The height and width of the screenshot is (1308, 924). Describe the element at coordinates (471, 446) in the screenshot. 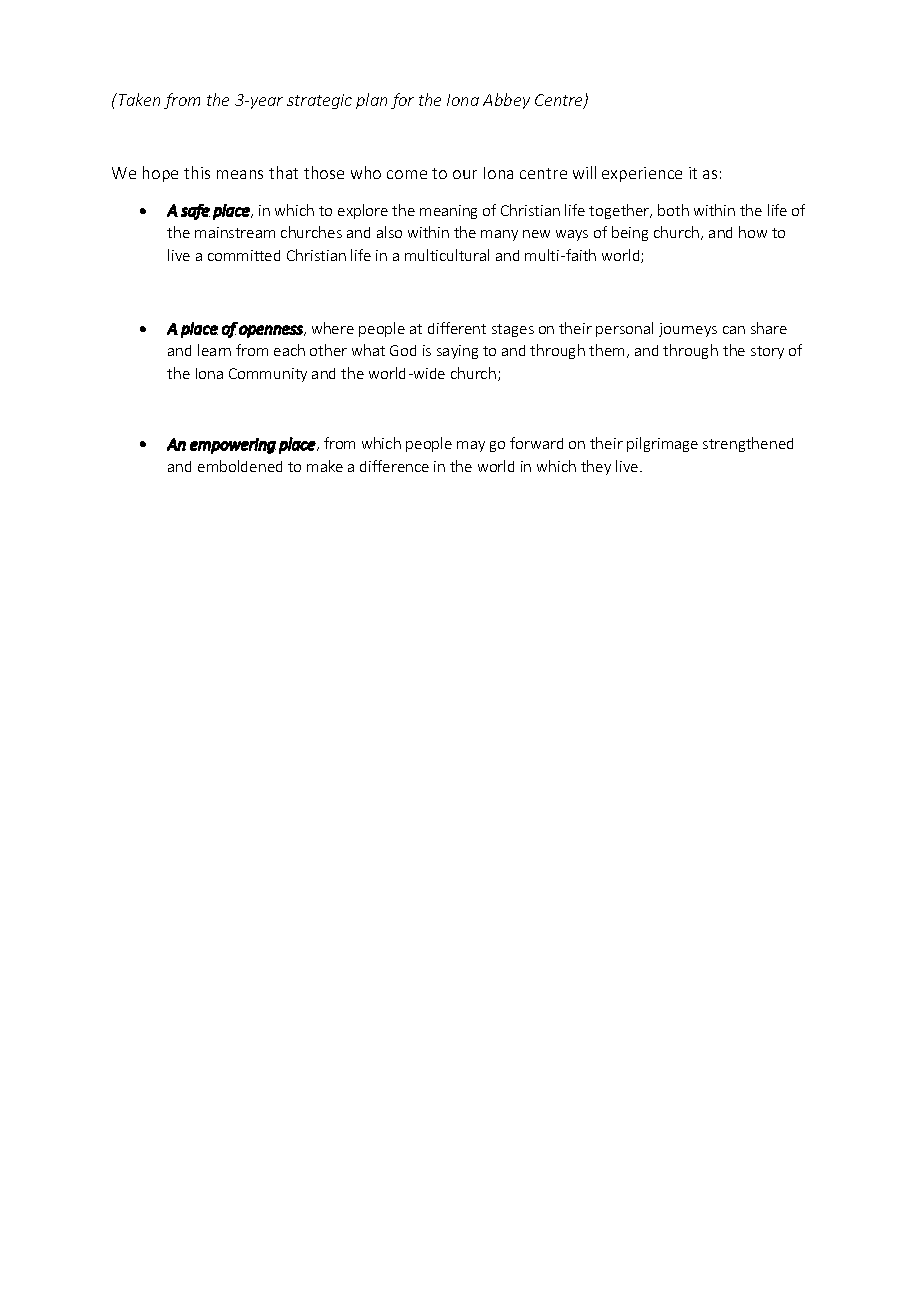

I see `may` at that location.
